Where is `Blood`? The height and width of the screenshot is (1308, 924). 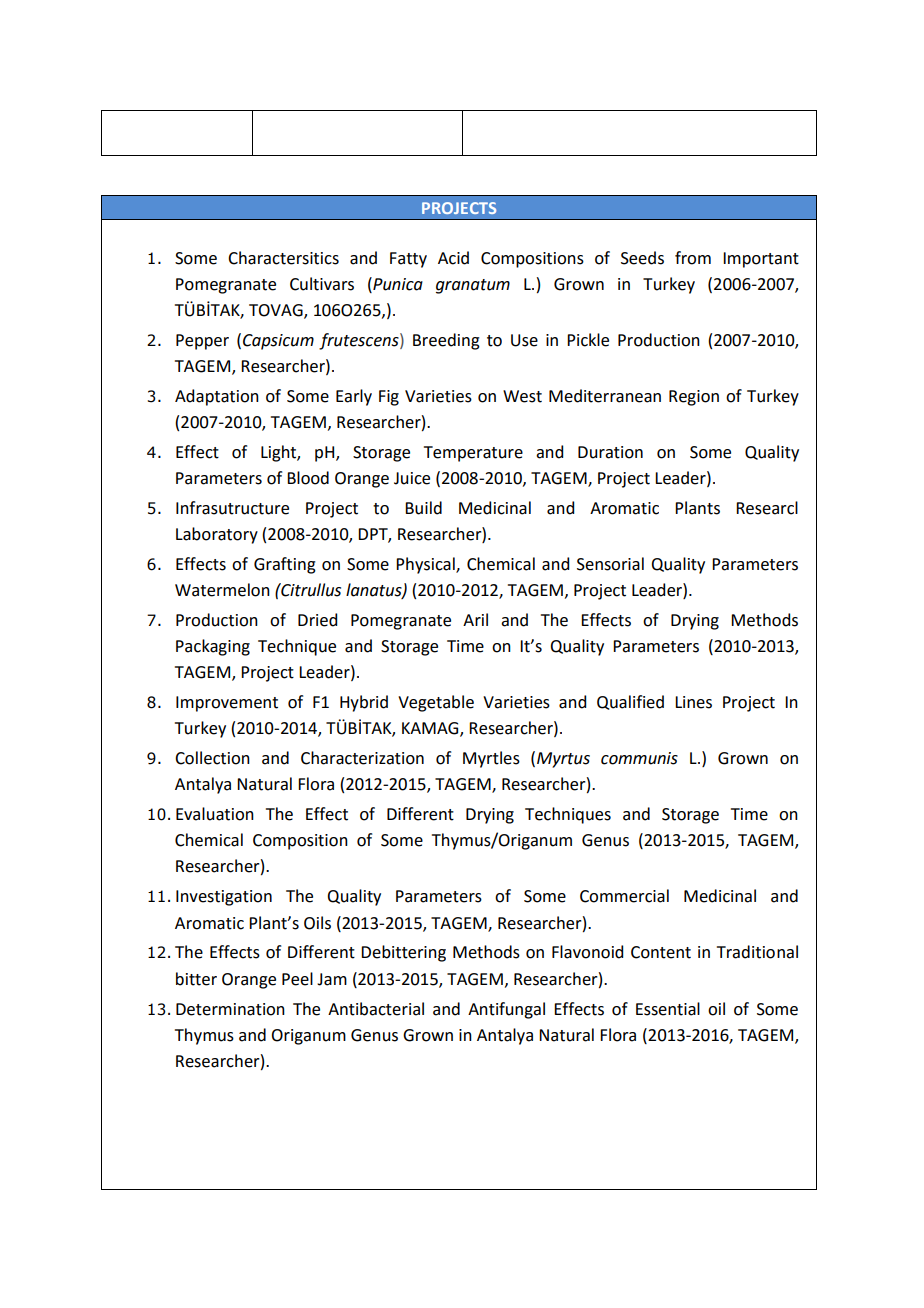
Blood is located at coordinates (308, 478).
